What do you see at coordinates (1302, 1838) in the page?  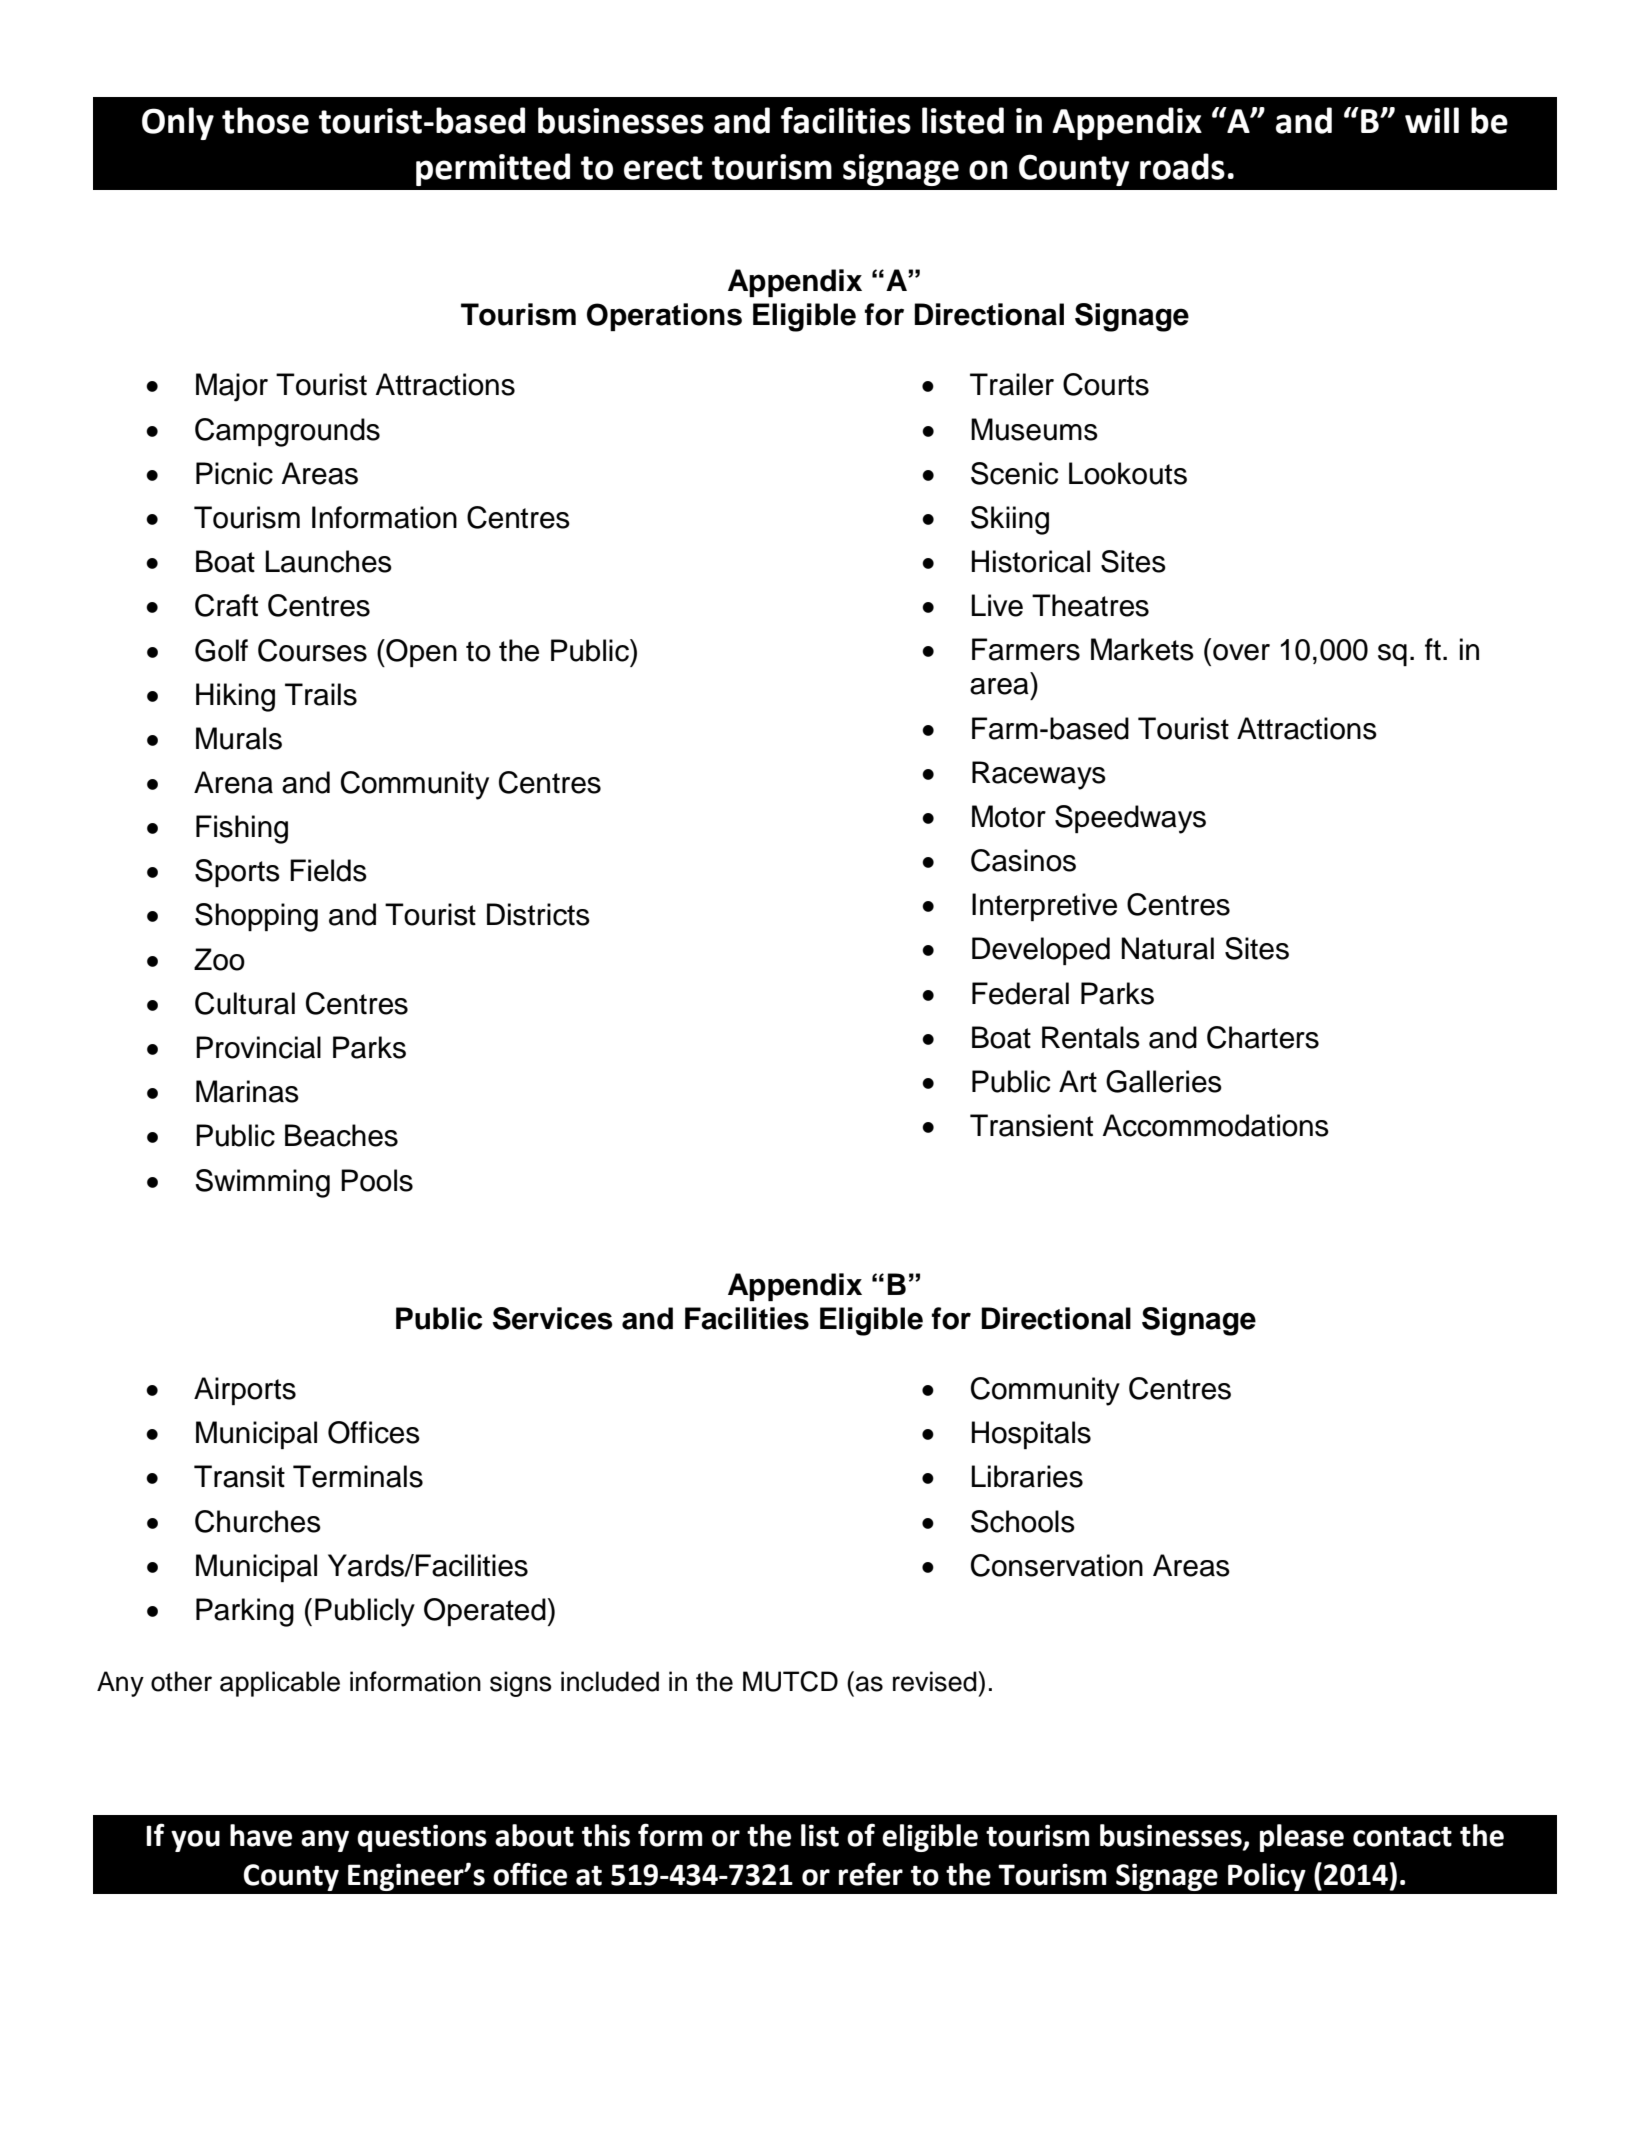 I see `please` at bounding box center [1302, 1838].
